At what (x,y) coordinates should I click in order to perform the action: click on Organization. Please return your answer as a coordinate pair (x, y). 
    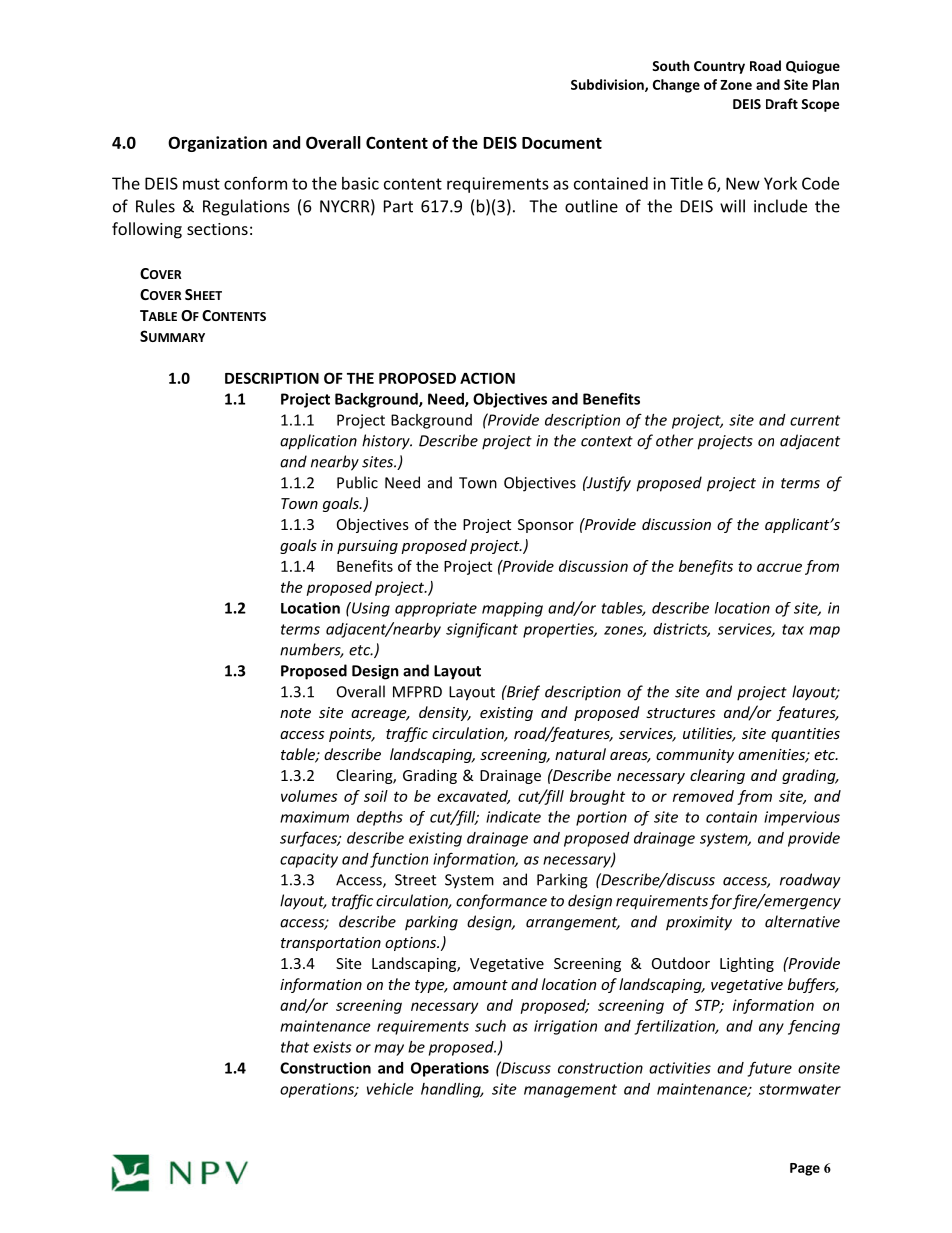
    Looking at the image, I should click on (217, 144).
